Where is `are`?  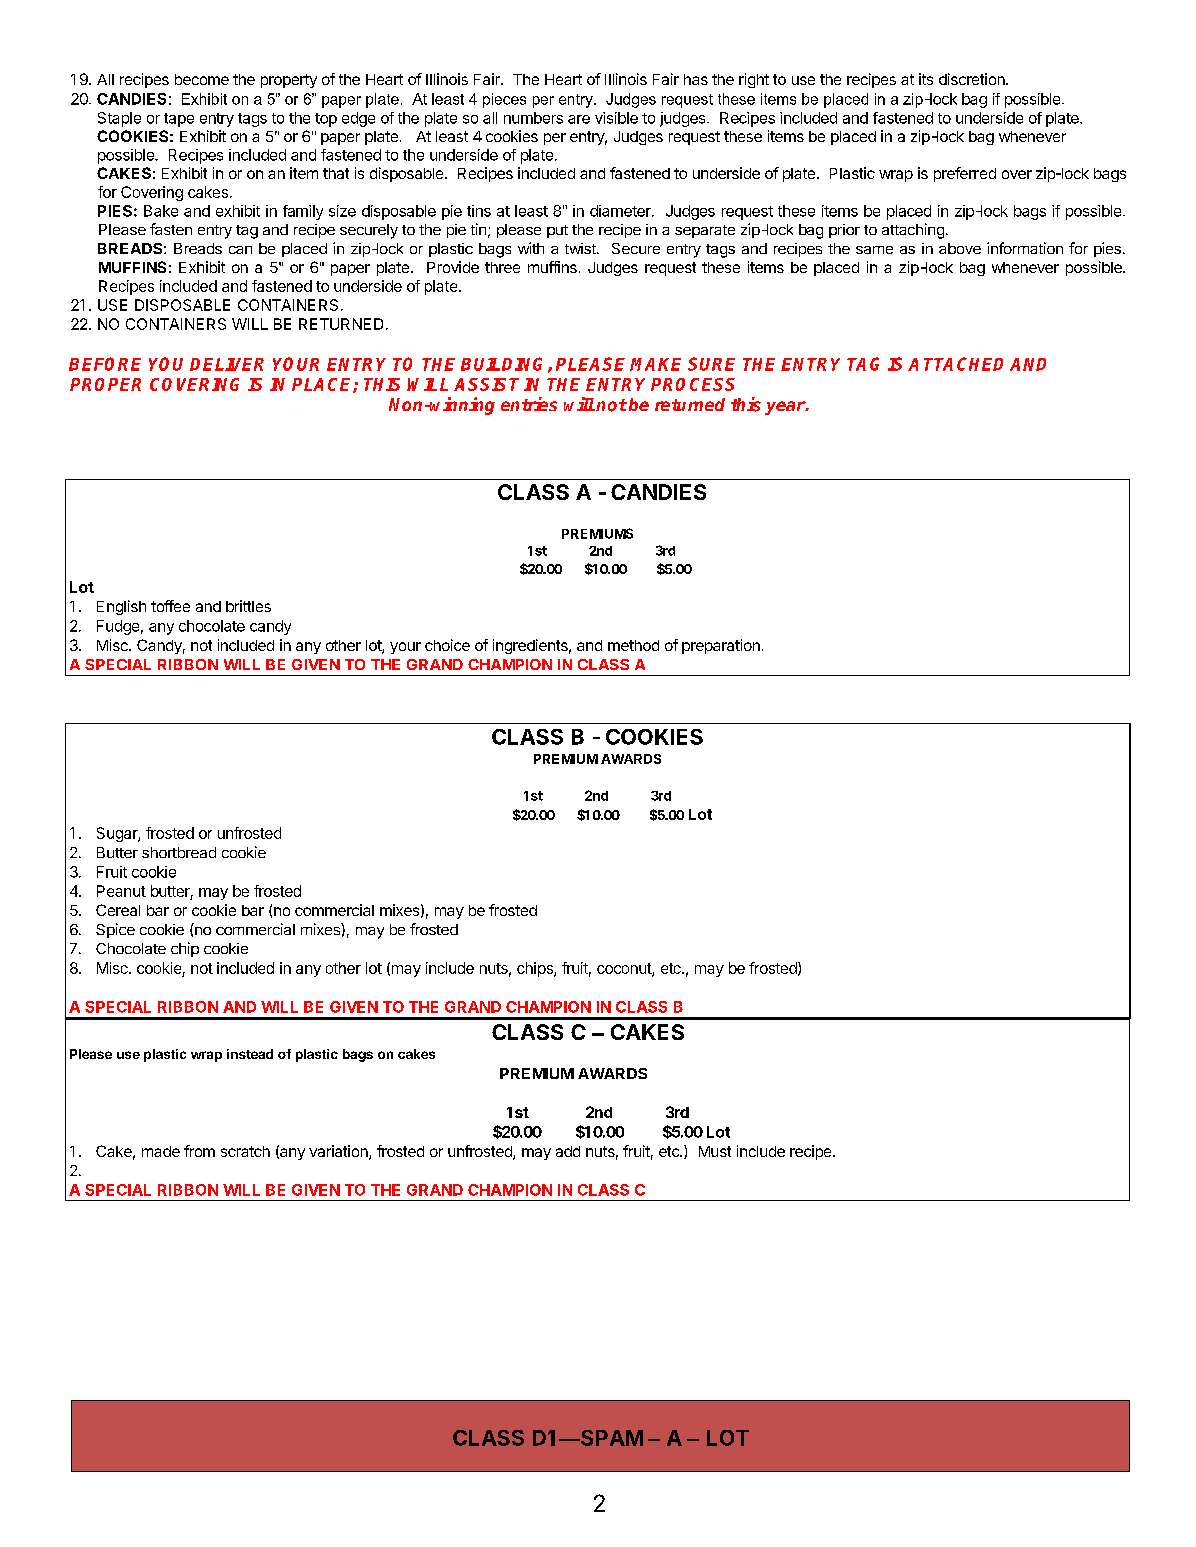
are is located at coordinates (579, 119).
